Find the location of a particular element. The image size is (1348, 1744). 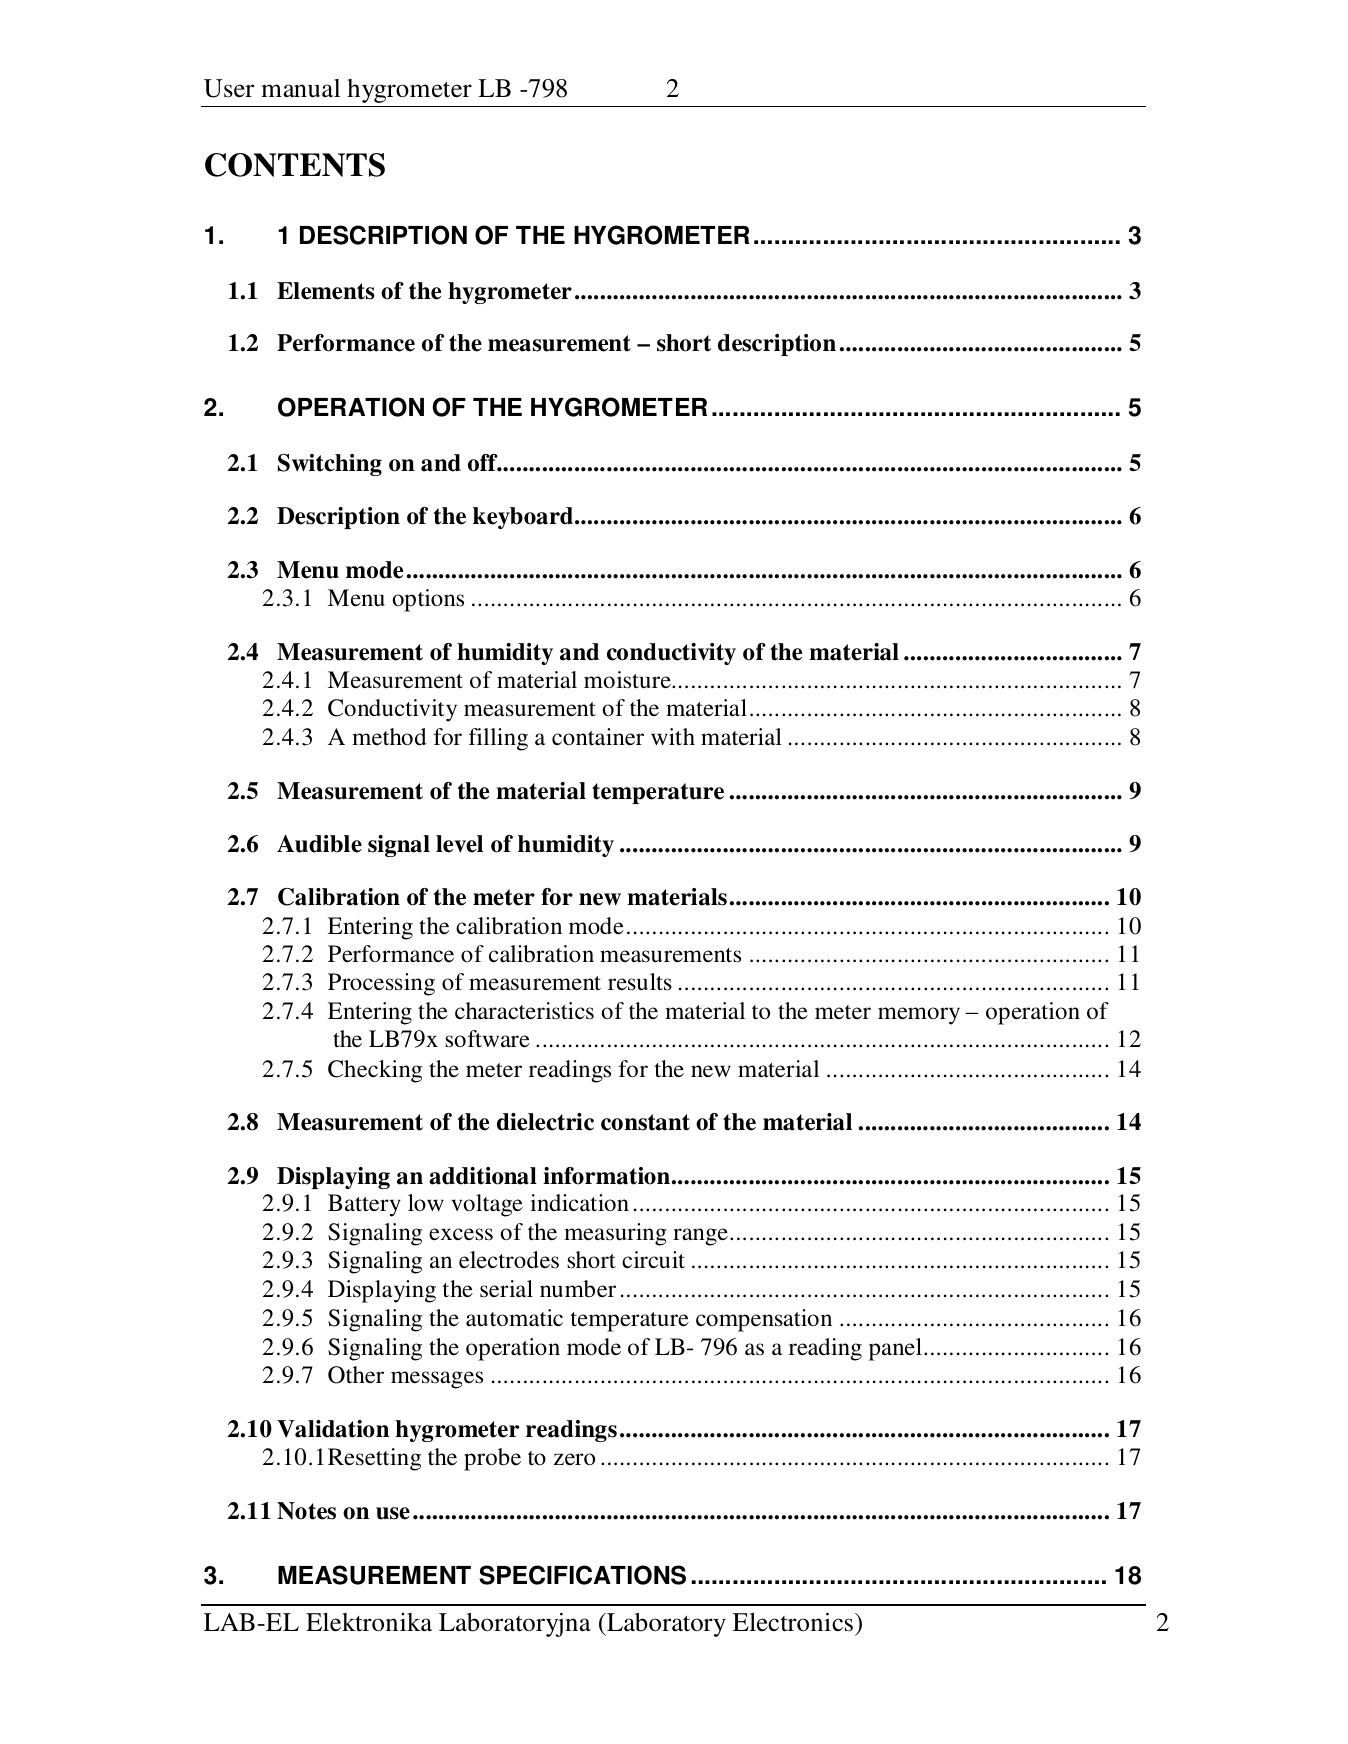

keyboard is located at coordinates (524, 518).
